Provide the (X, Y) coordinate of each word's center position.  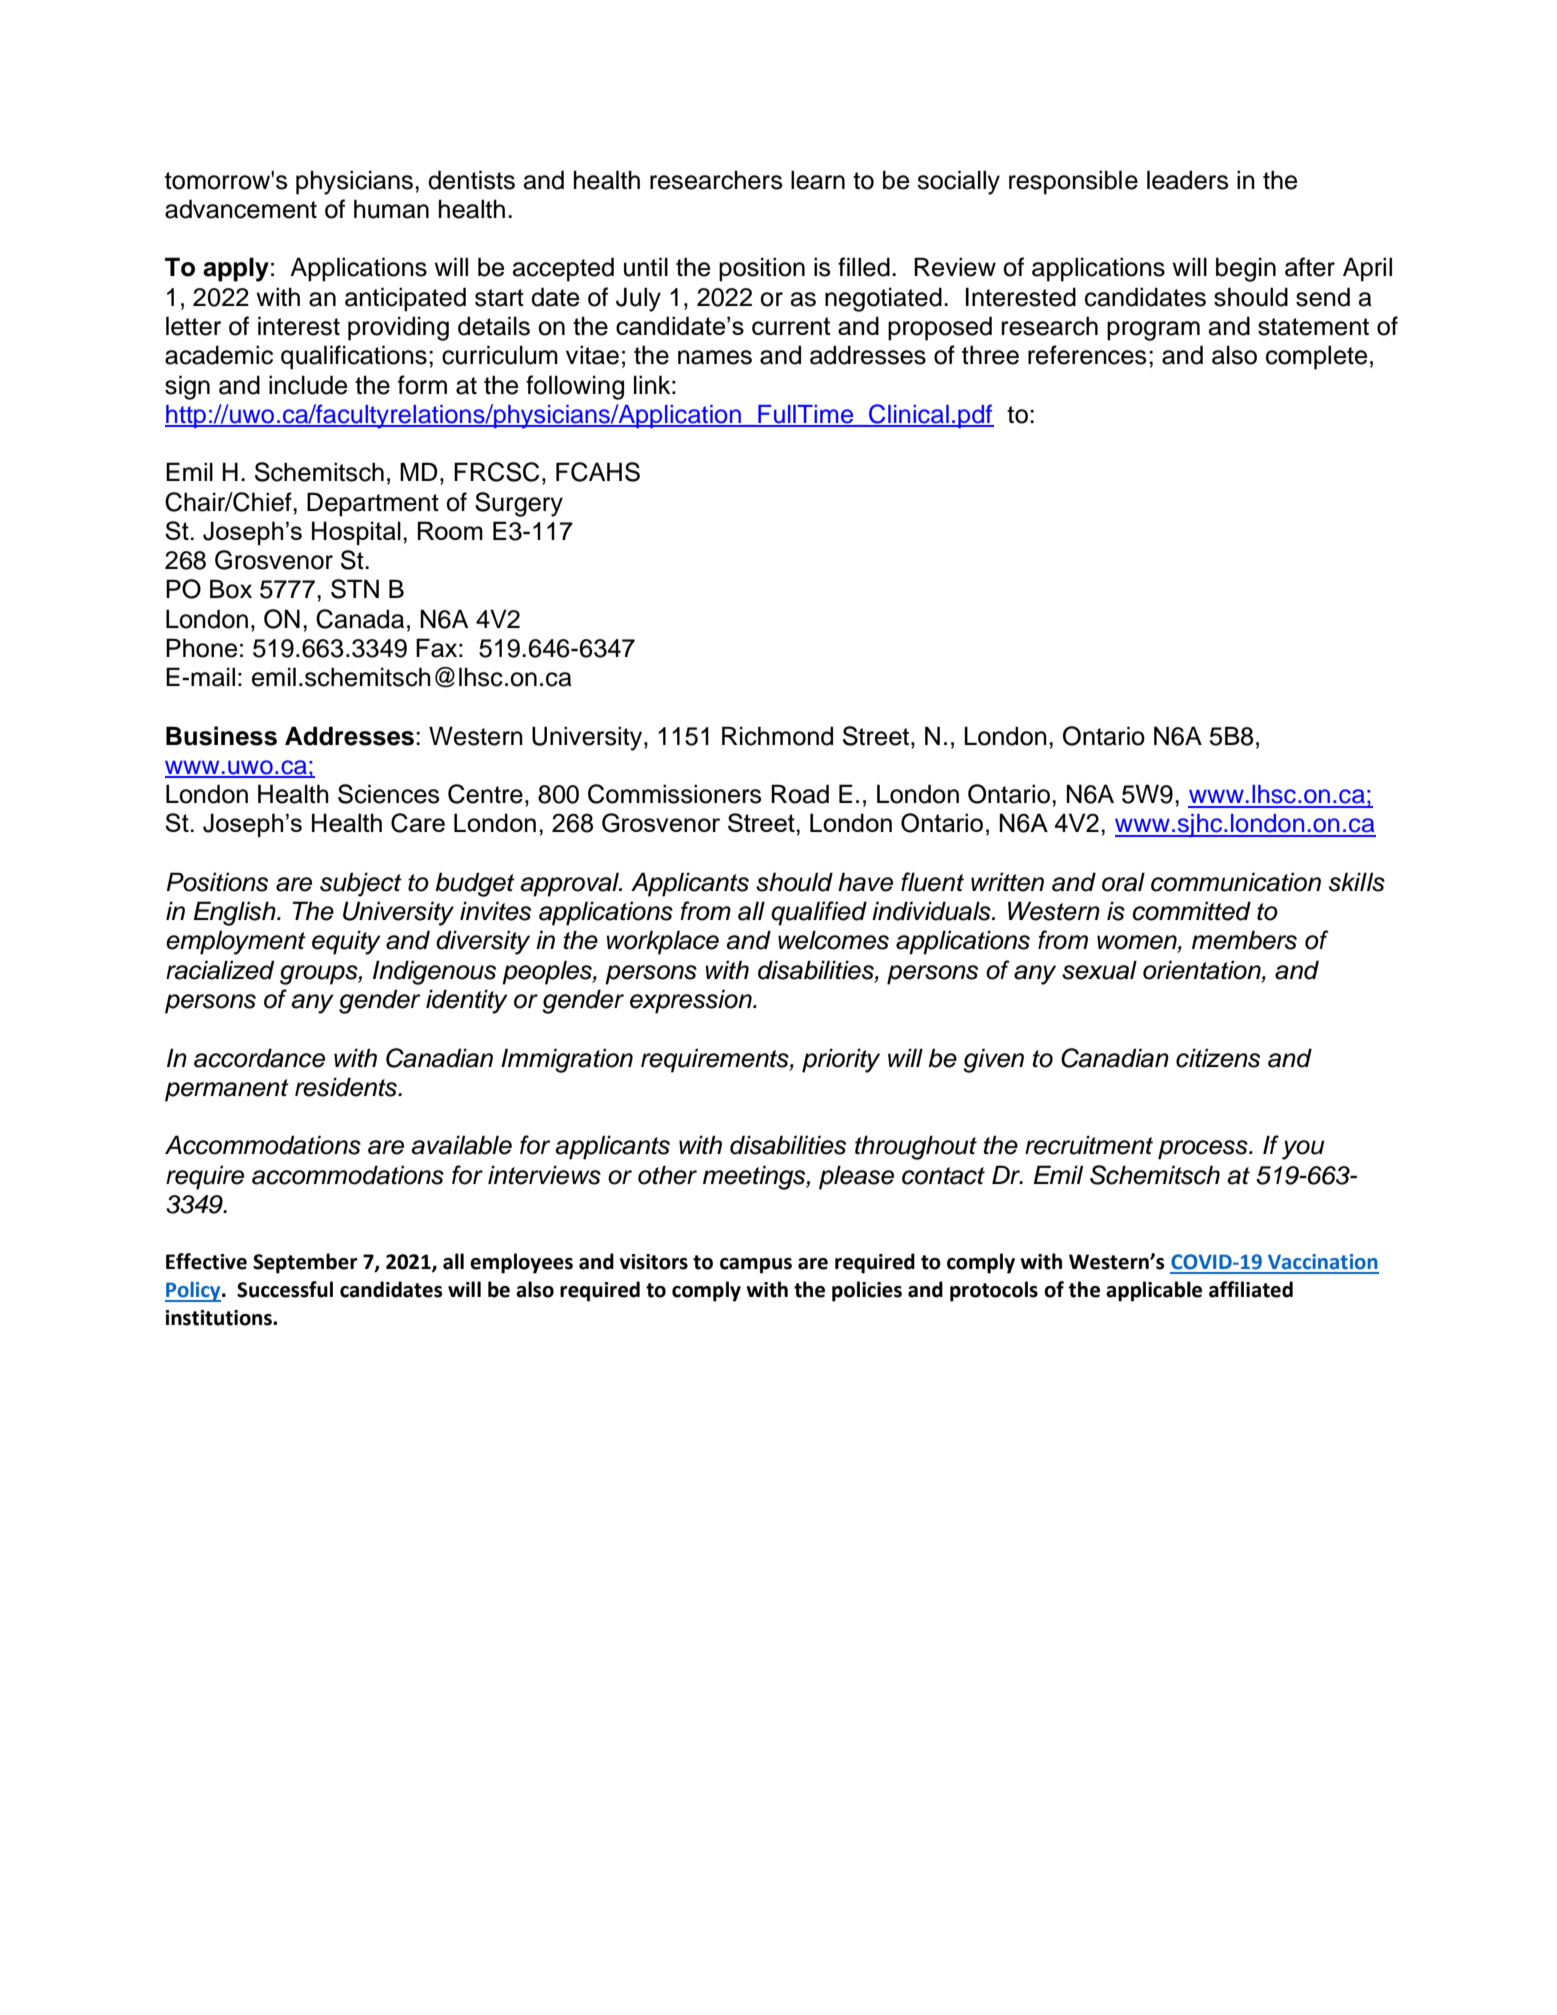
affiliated (1251, 1289)
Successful (285, 1289)
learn (818, 180)
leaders (1188, 180)
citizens (1218, 1058)
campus (756, 1266)
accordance (259, 1058)
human (391, 209)
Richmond (777, 736)
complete (1316, 357)
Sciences (389, 794)
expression (692, 1001)
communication (1236, 882)
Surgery (519, 504)
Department (373, 504)
